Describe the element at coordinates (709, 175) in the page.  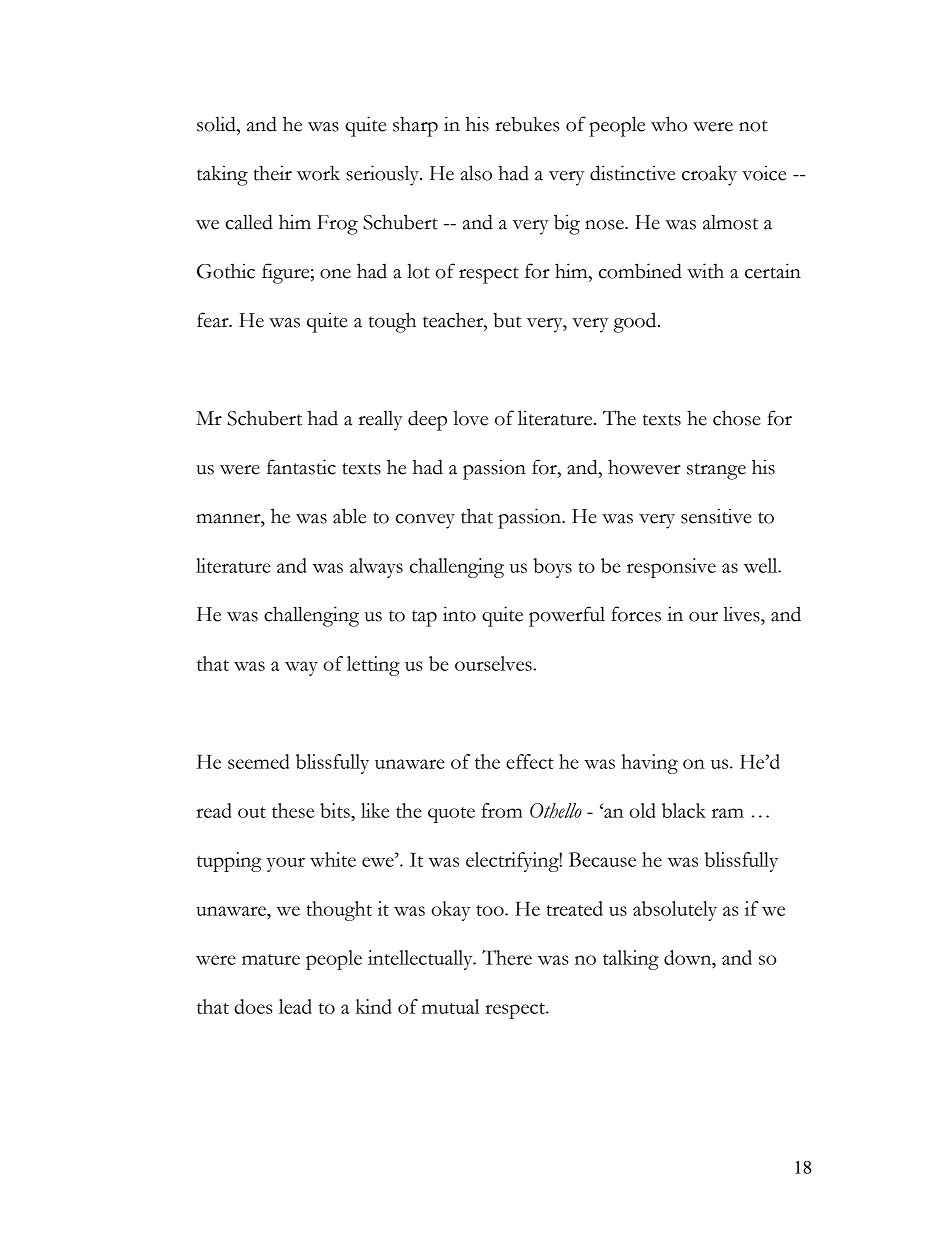
I see `croaky` at that location.
